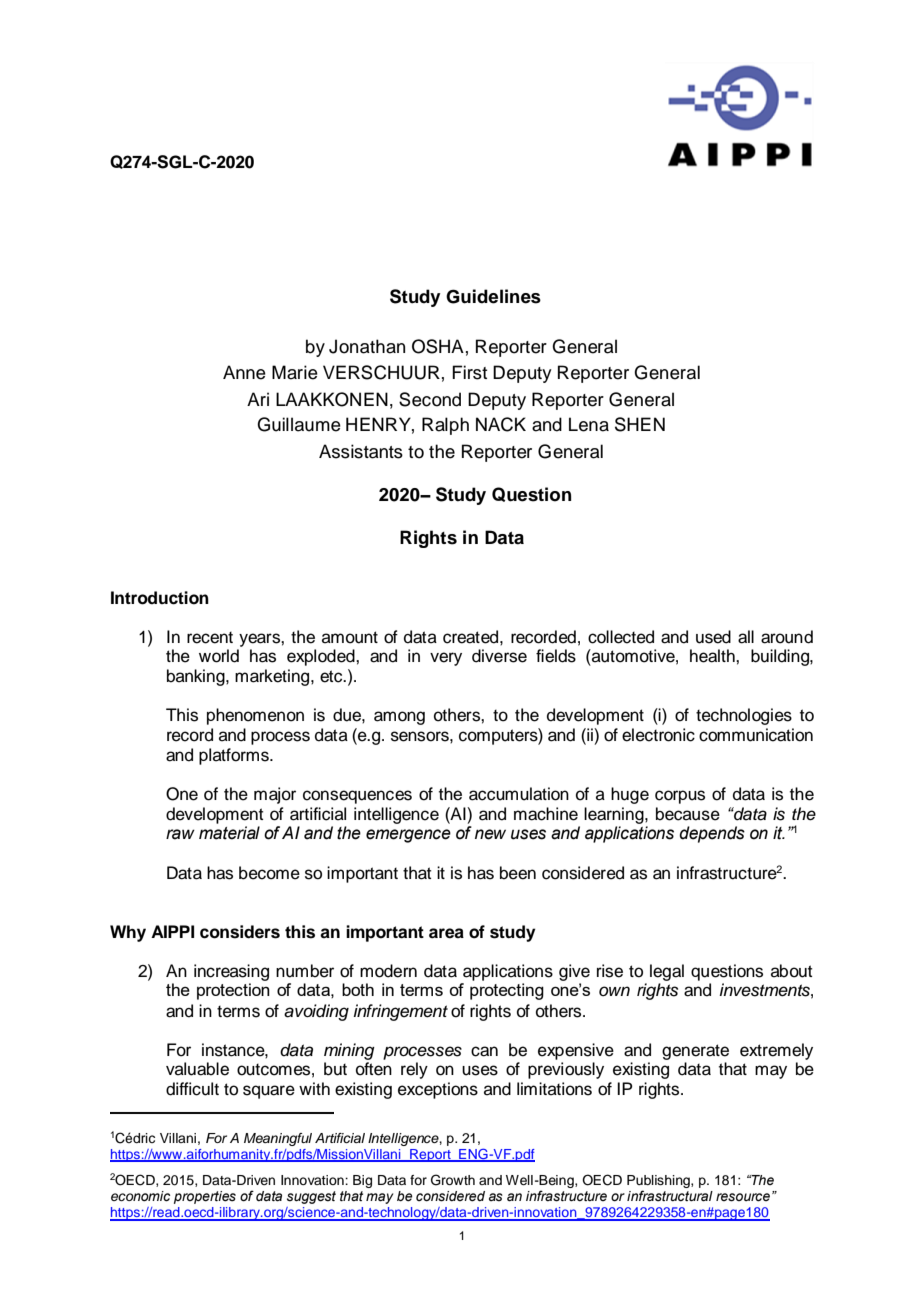 The width and height of the image is (924, 1308). Describe the element at coordinates (244, 372) in the image. I see `Anne` at that location.
